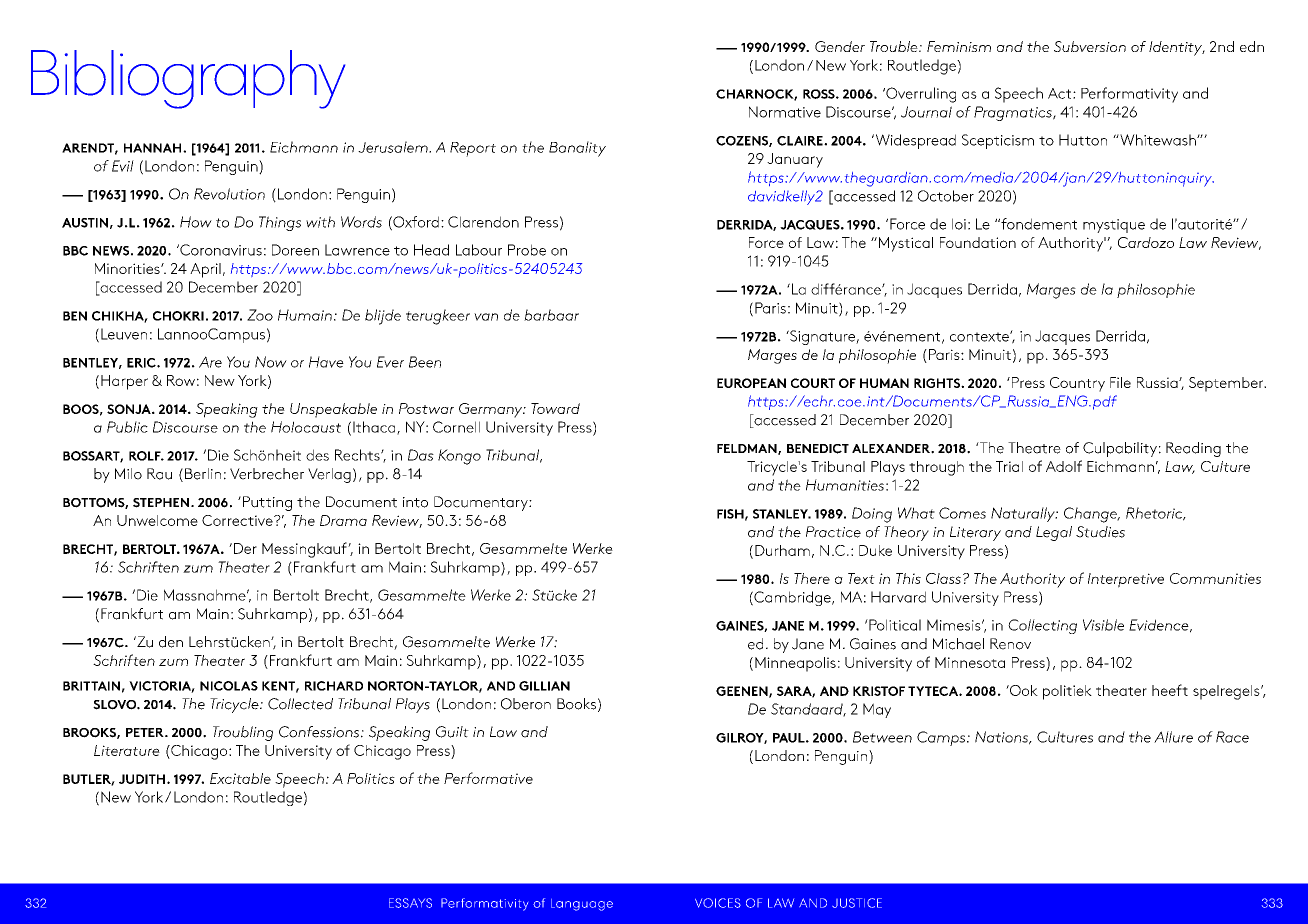  Describe the element at coordinates (785, 112) in the screenshot. I see `Normative` at that location.
